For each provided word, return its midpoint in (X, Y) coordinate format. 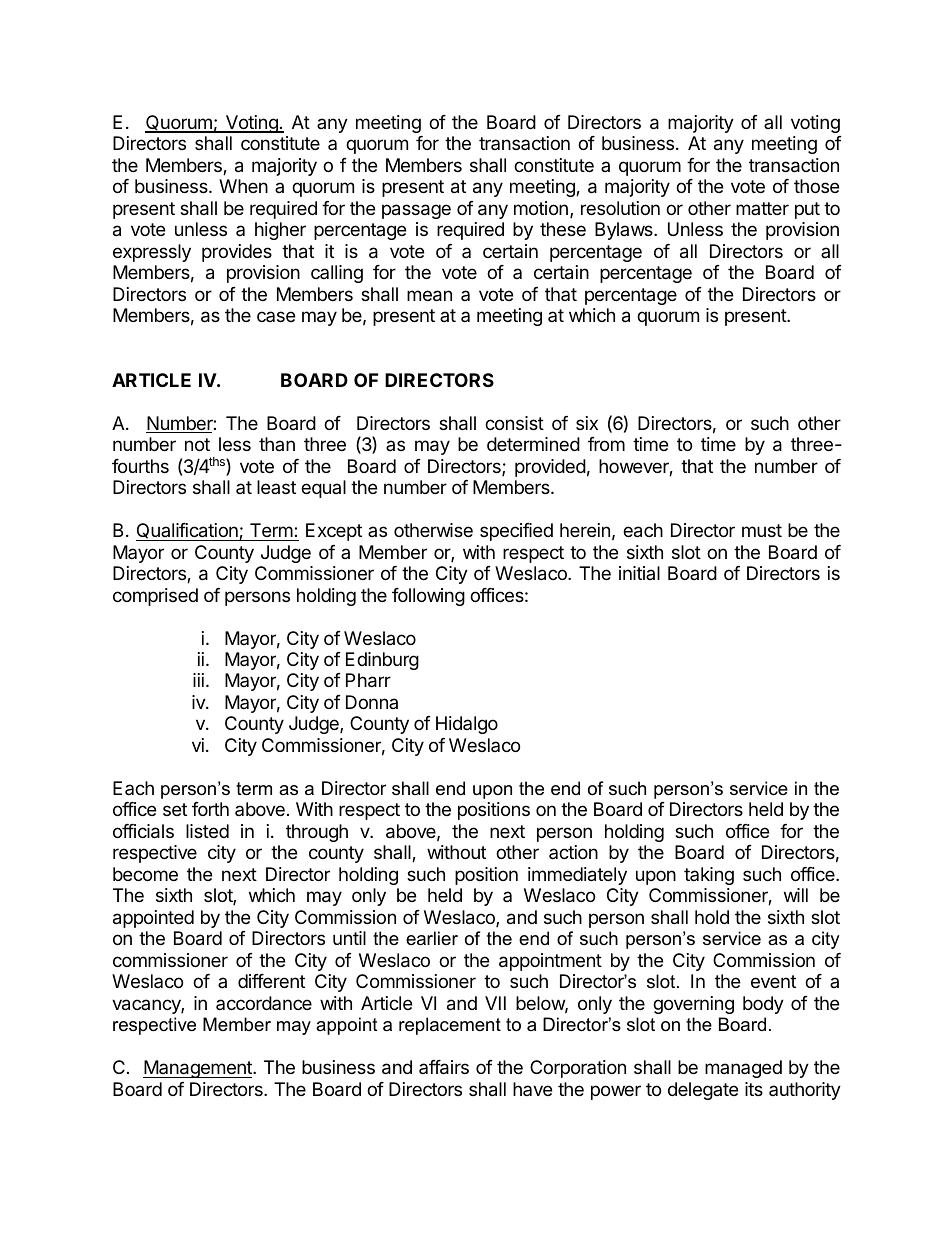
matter (762, 208)
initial (639, 573)
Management (198, 1069)
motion (541, 208)
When (243, 186)
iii (198, 680)
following (428, 597)
